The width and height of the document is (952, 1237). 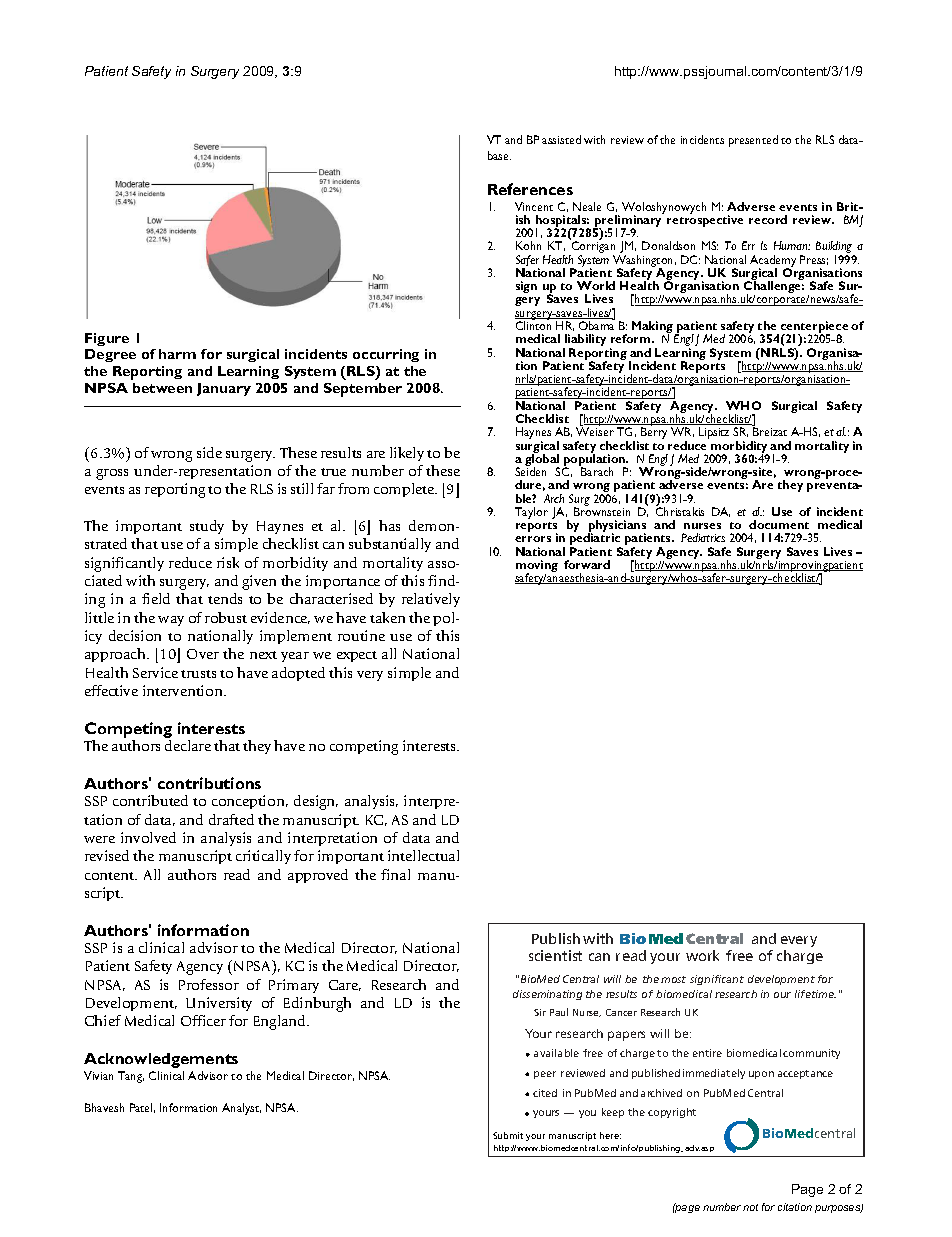 I want to click on Taylor, so click(x=531, y=513).
